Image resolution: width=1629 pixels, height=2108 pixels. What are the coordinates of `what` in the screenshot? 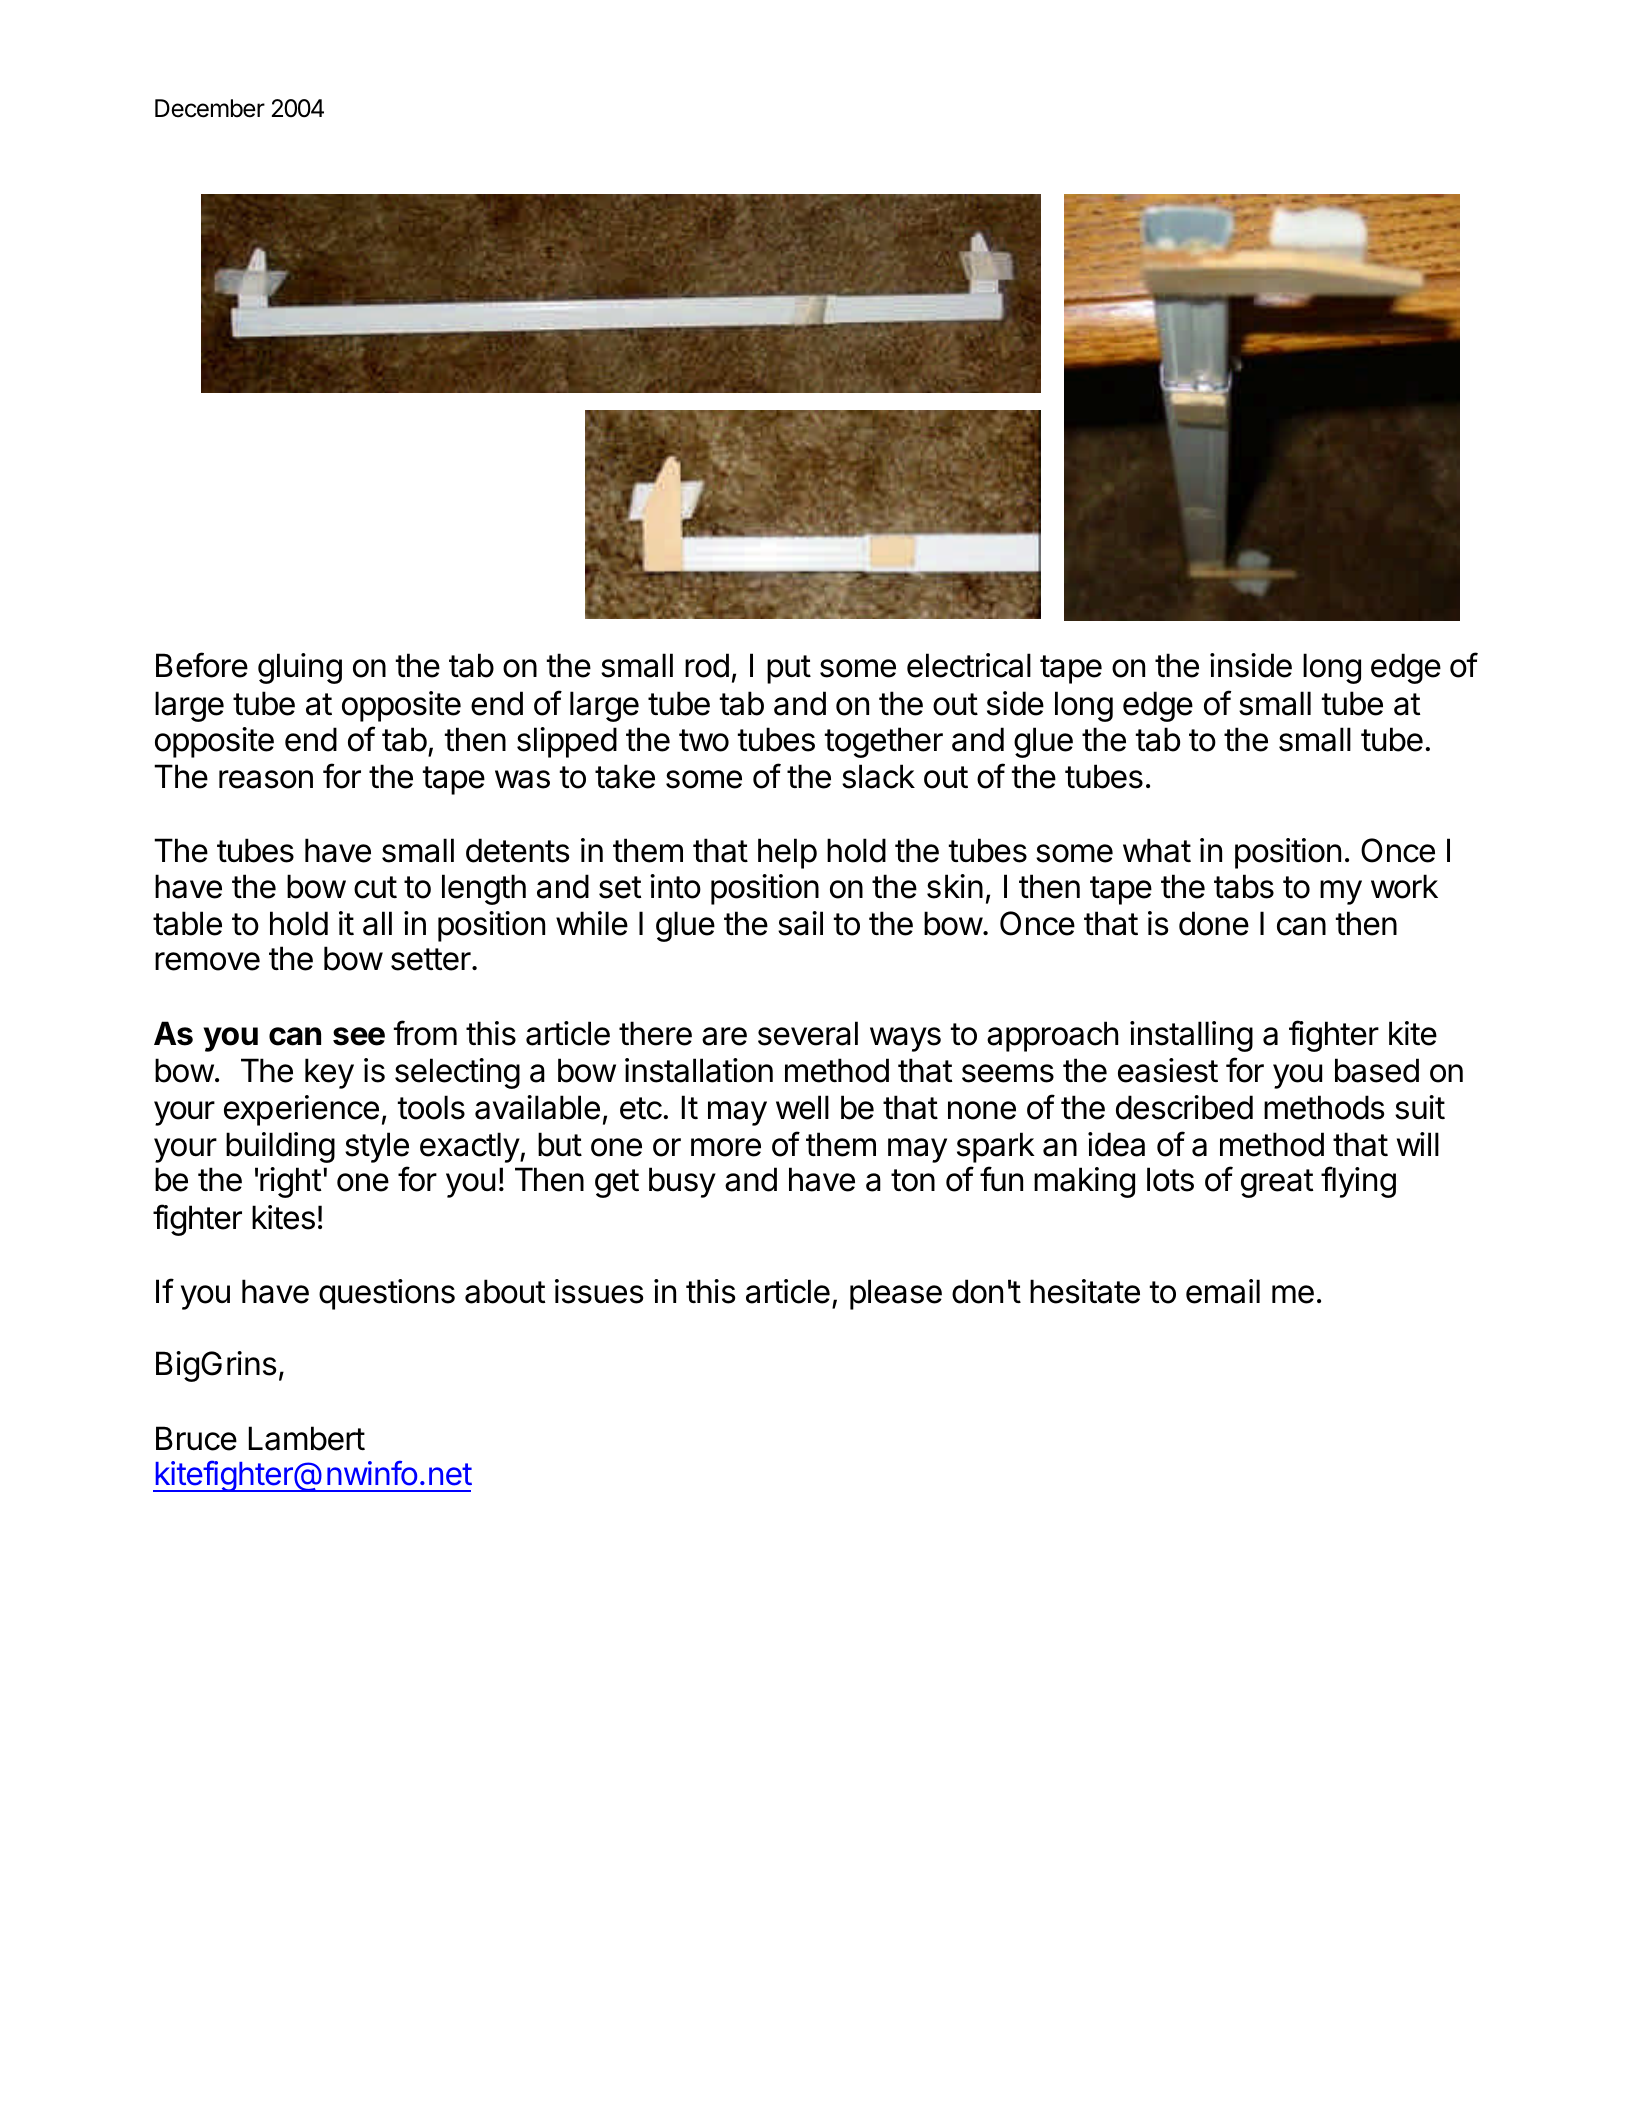 It's located at (1157, 850).
